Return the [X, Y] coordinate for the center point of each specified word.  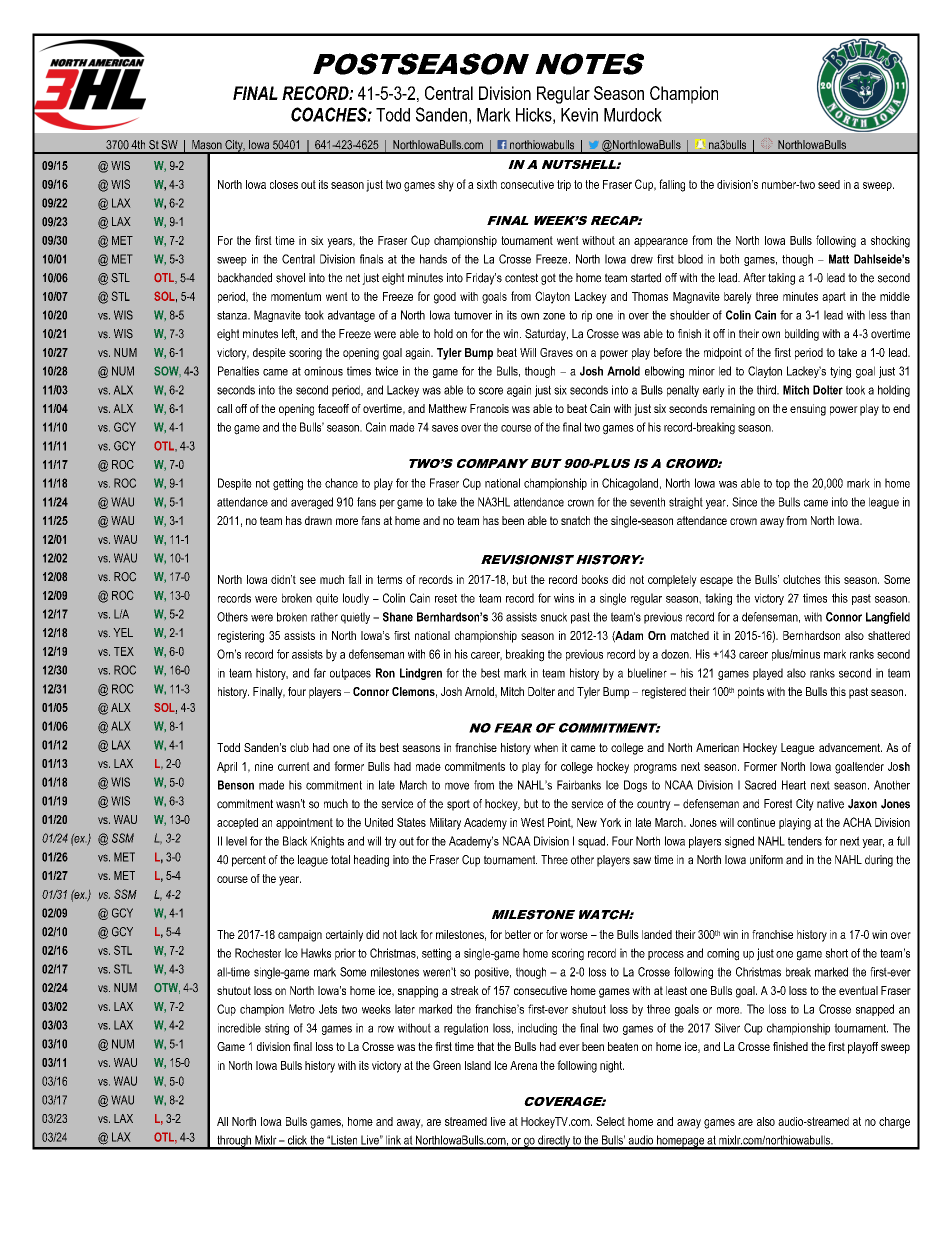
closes [284, 184]
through [234, 1142]
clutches [802, 579]
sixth [487, 184]
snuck [554, 617]
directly [554, 1142]
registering [241, 637]
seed [829, 184]
